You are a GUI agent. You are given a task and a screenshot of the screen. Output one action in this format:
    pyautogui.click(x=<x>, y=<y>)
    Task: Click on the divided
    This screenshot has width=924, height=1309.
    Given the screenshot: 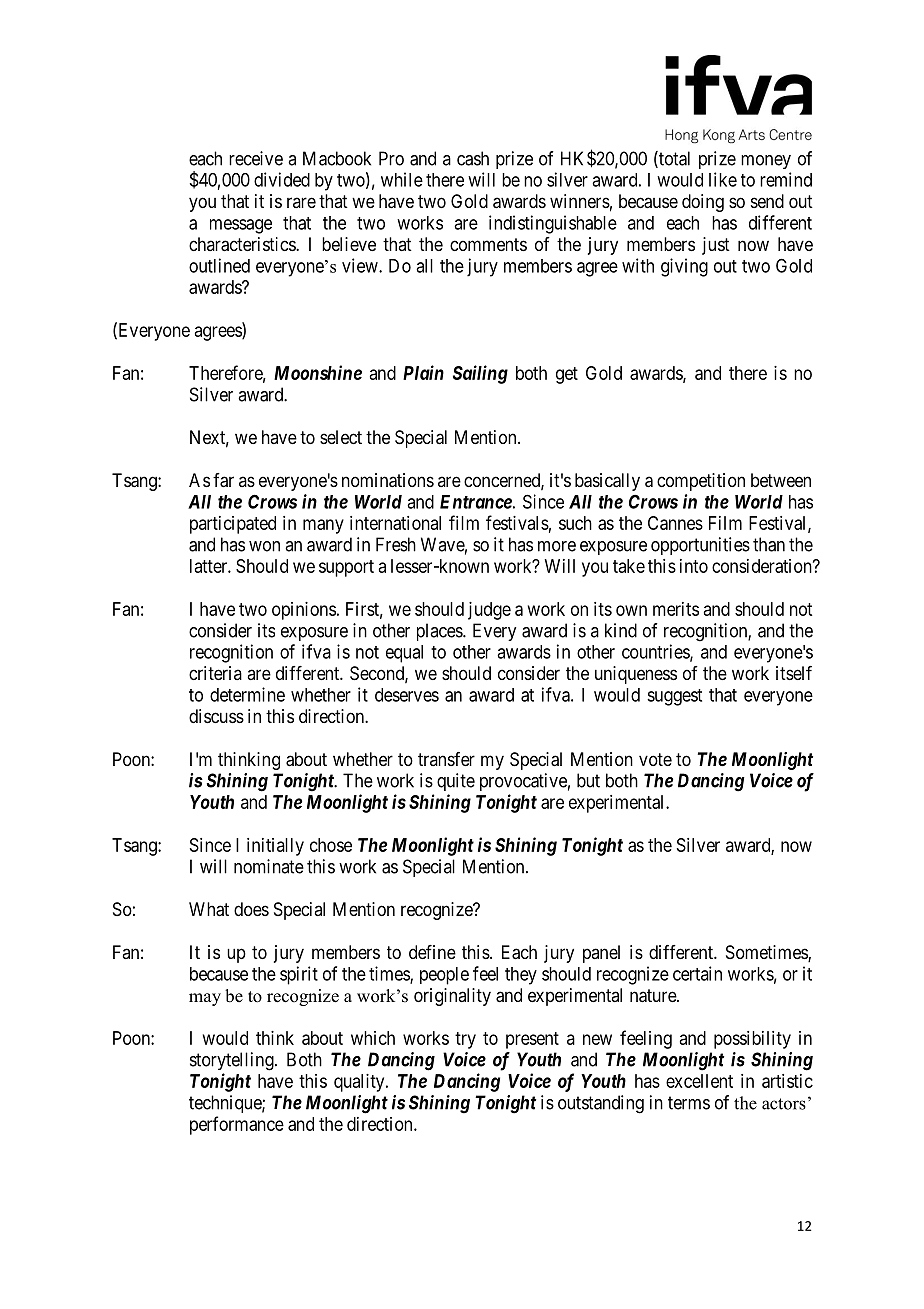 What is the action you would take?
    pyautogui.click(x=282, y=179)
